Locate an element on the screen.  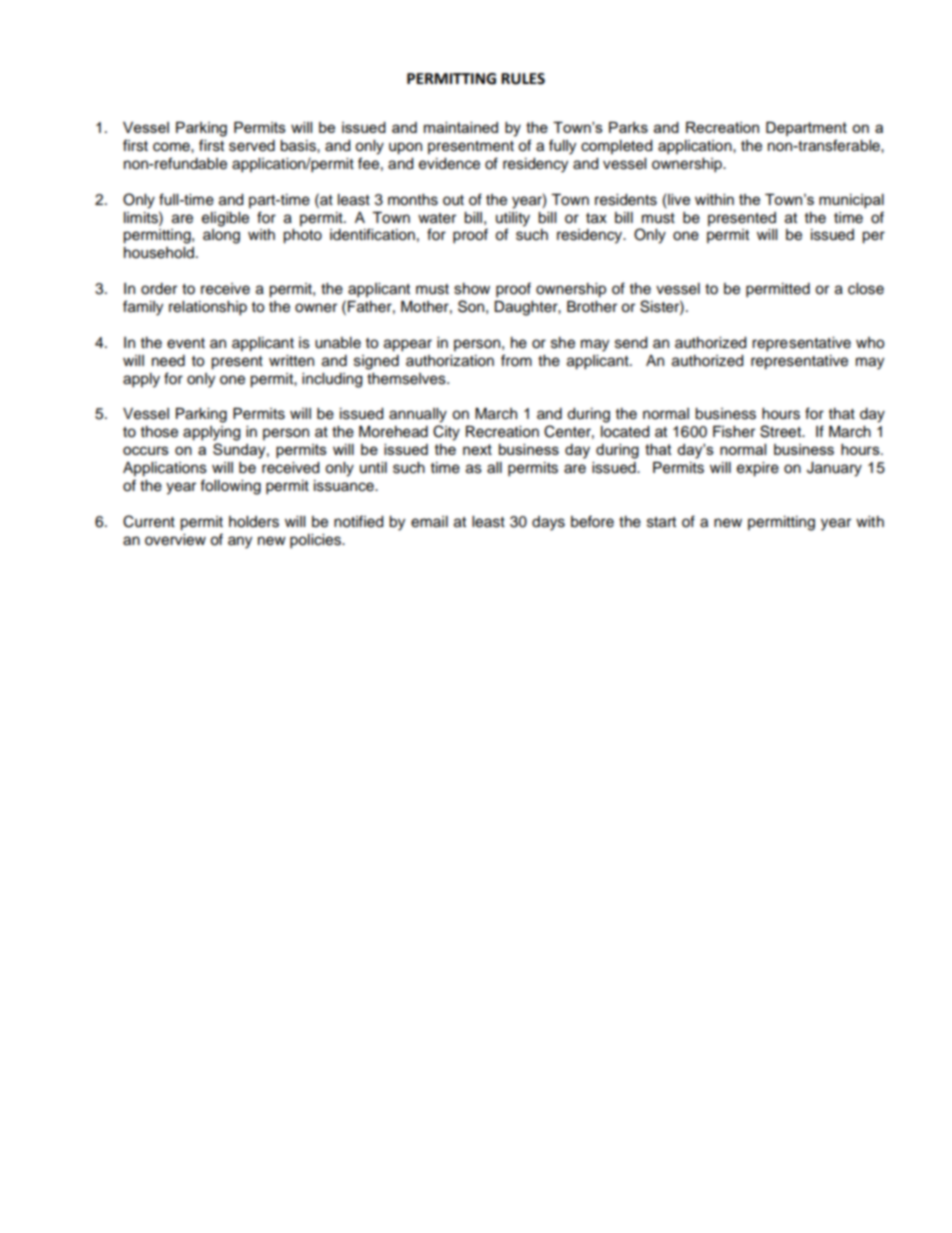
written is located at coordinates (291, 361).
